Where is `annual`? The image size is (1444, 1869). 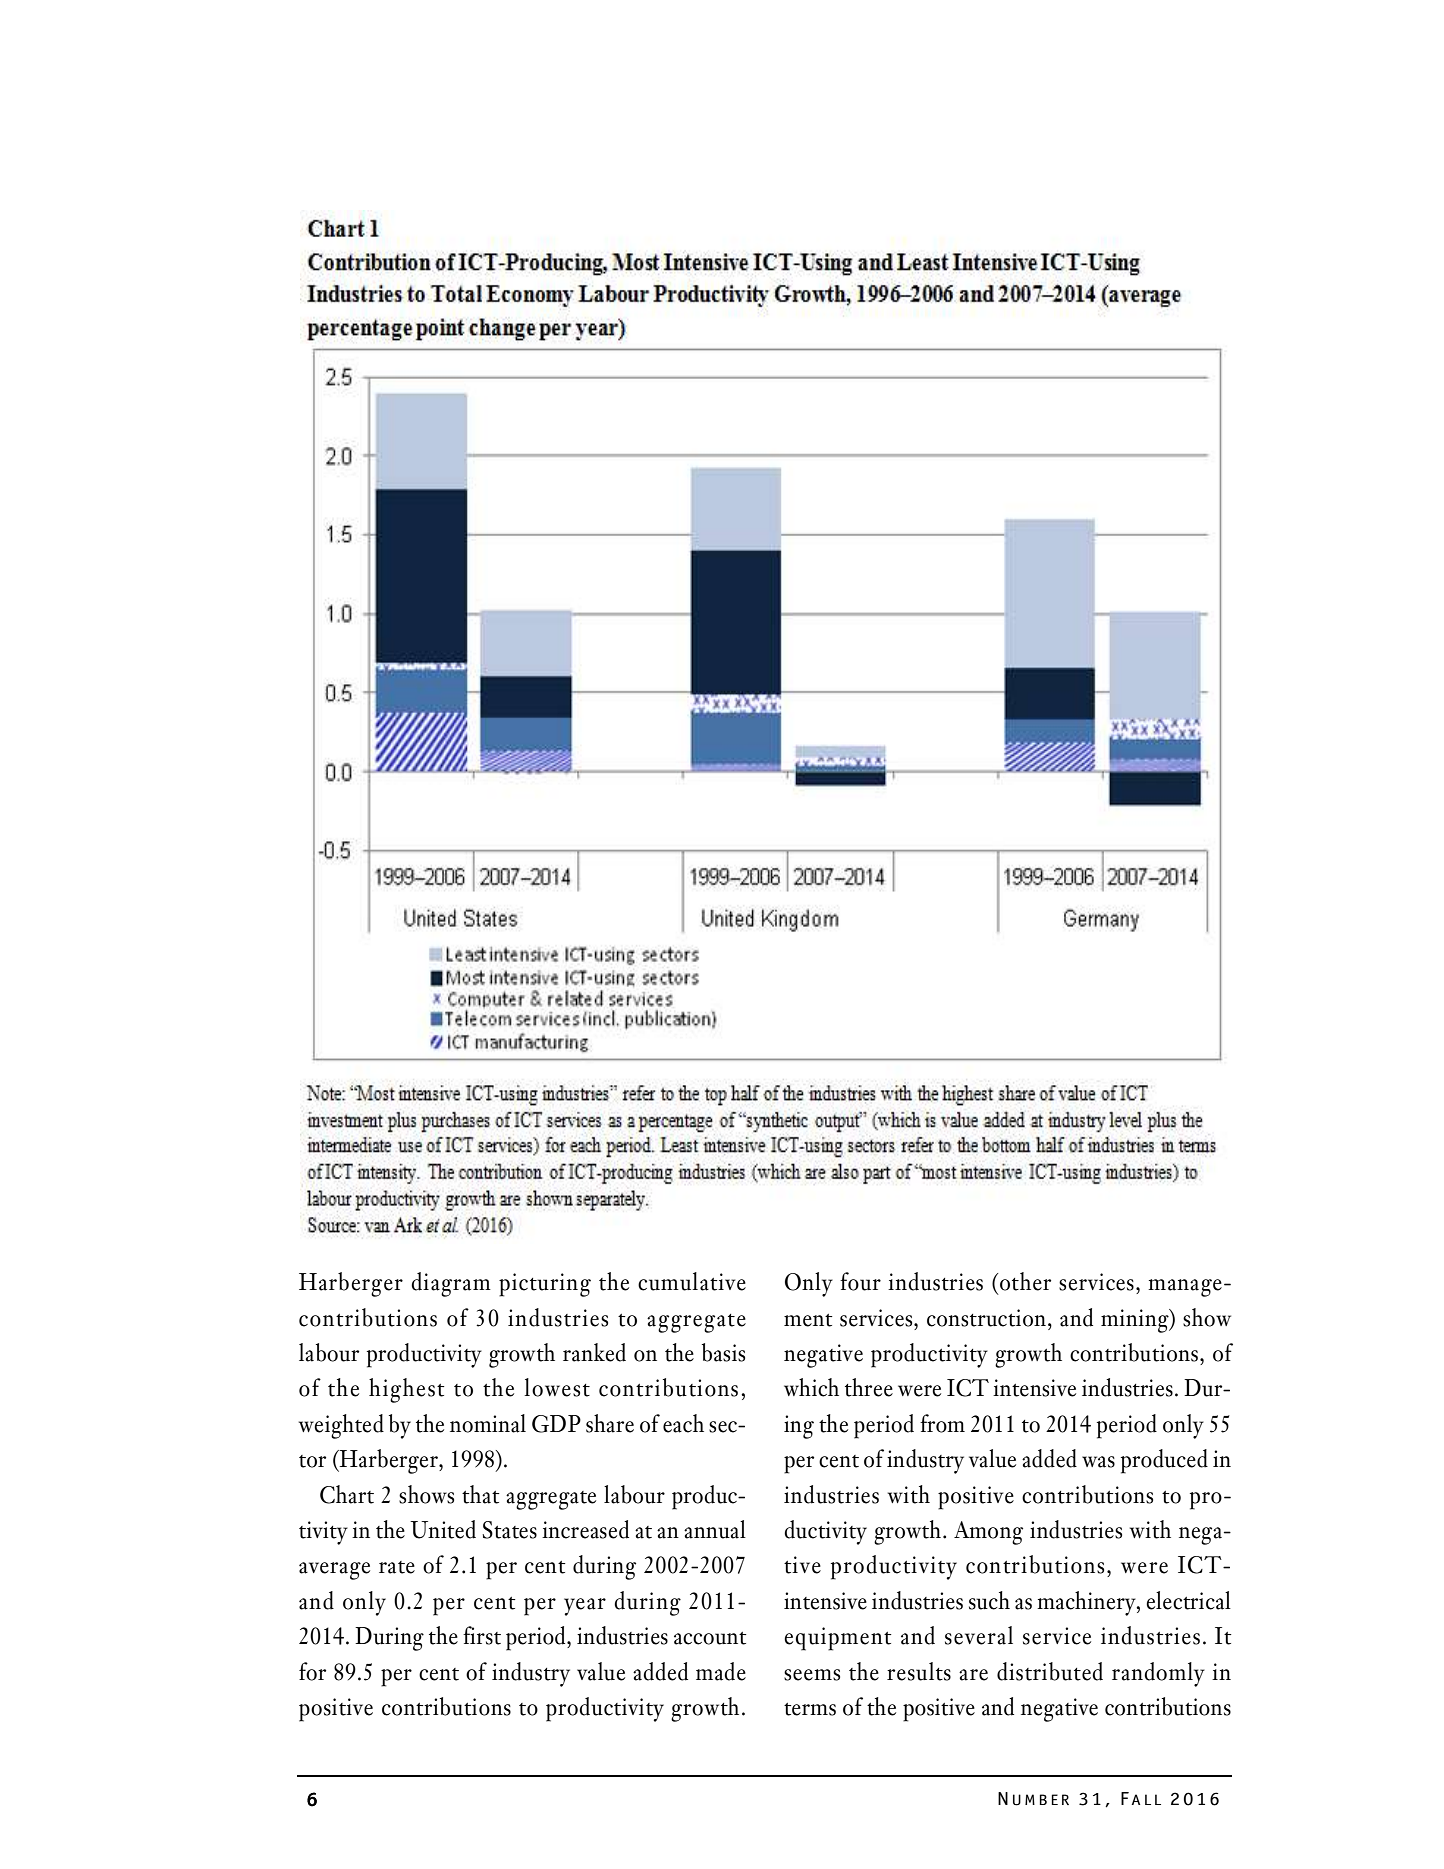
annual is located at coordinates (715, 1529).
